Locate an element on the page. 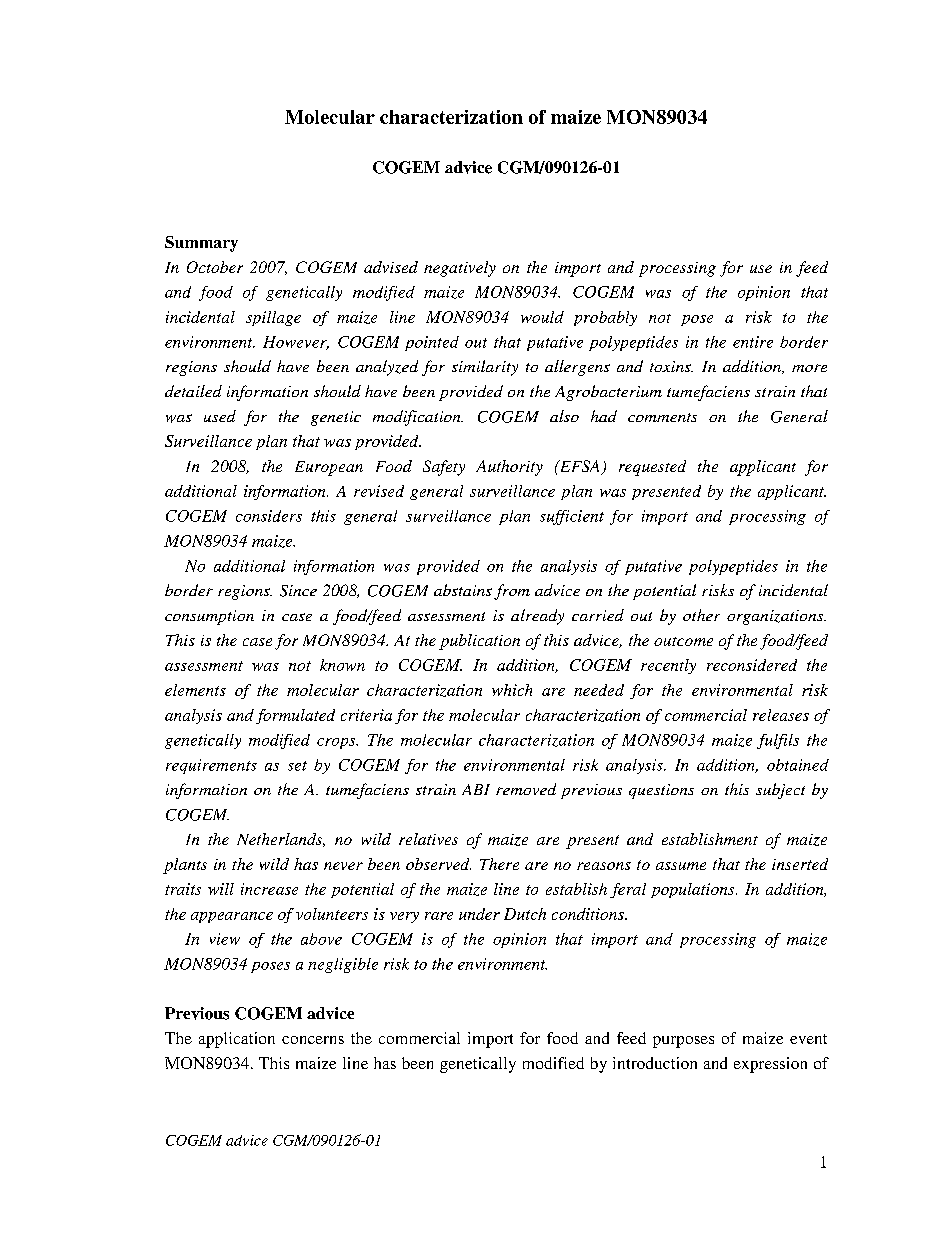 Image resolution: width=952 pixels, height=1233 pixels. populations is located at coordinates (694, 890).
